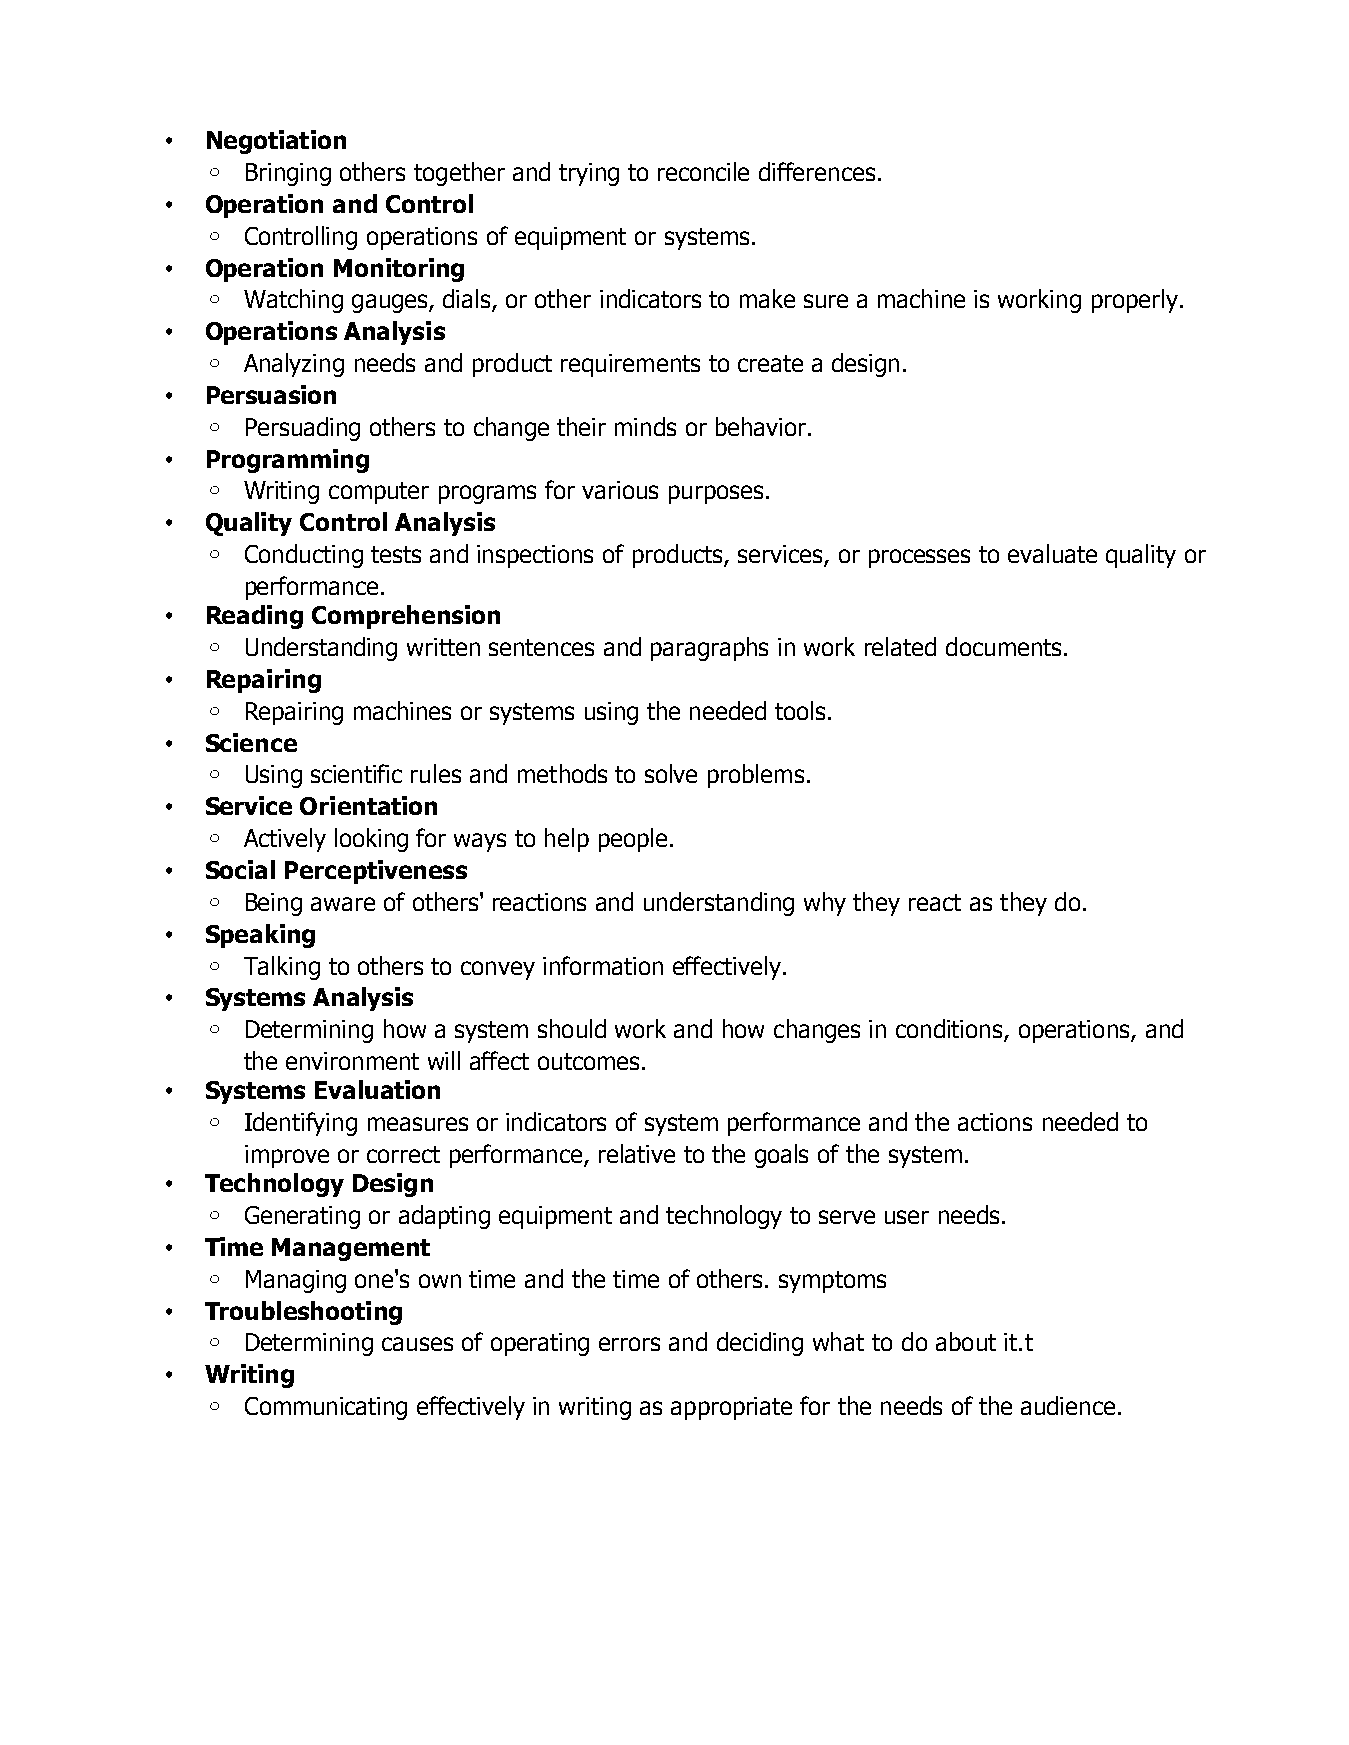 The image size is (1349, 1745). I want to click on Communicating, so click(326, 1408).
